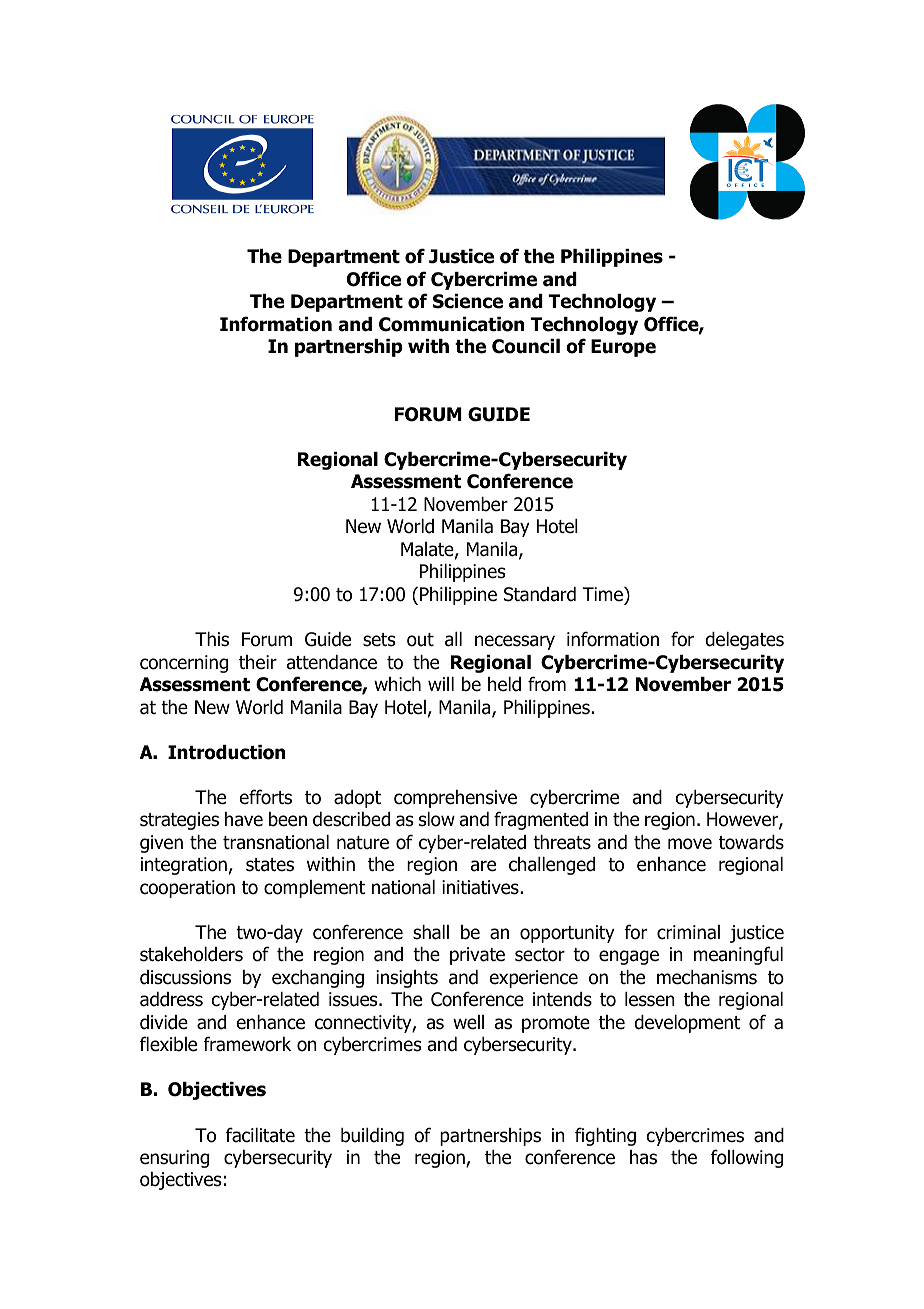 The width and height of the page is (924, 1309). Describe the element at coordinates (226, 752) in the page. I see `Introduction` at that location.
